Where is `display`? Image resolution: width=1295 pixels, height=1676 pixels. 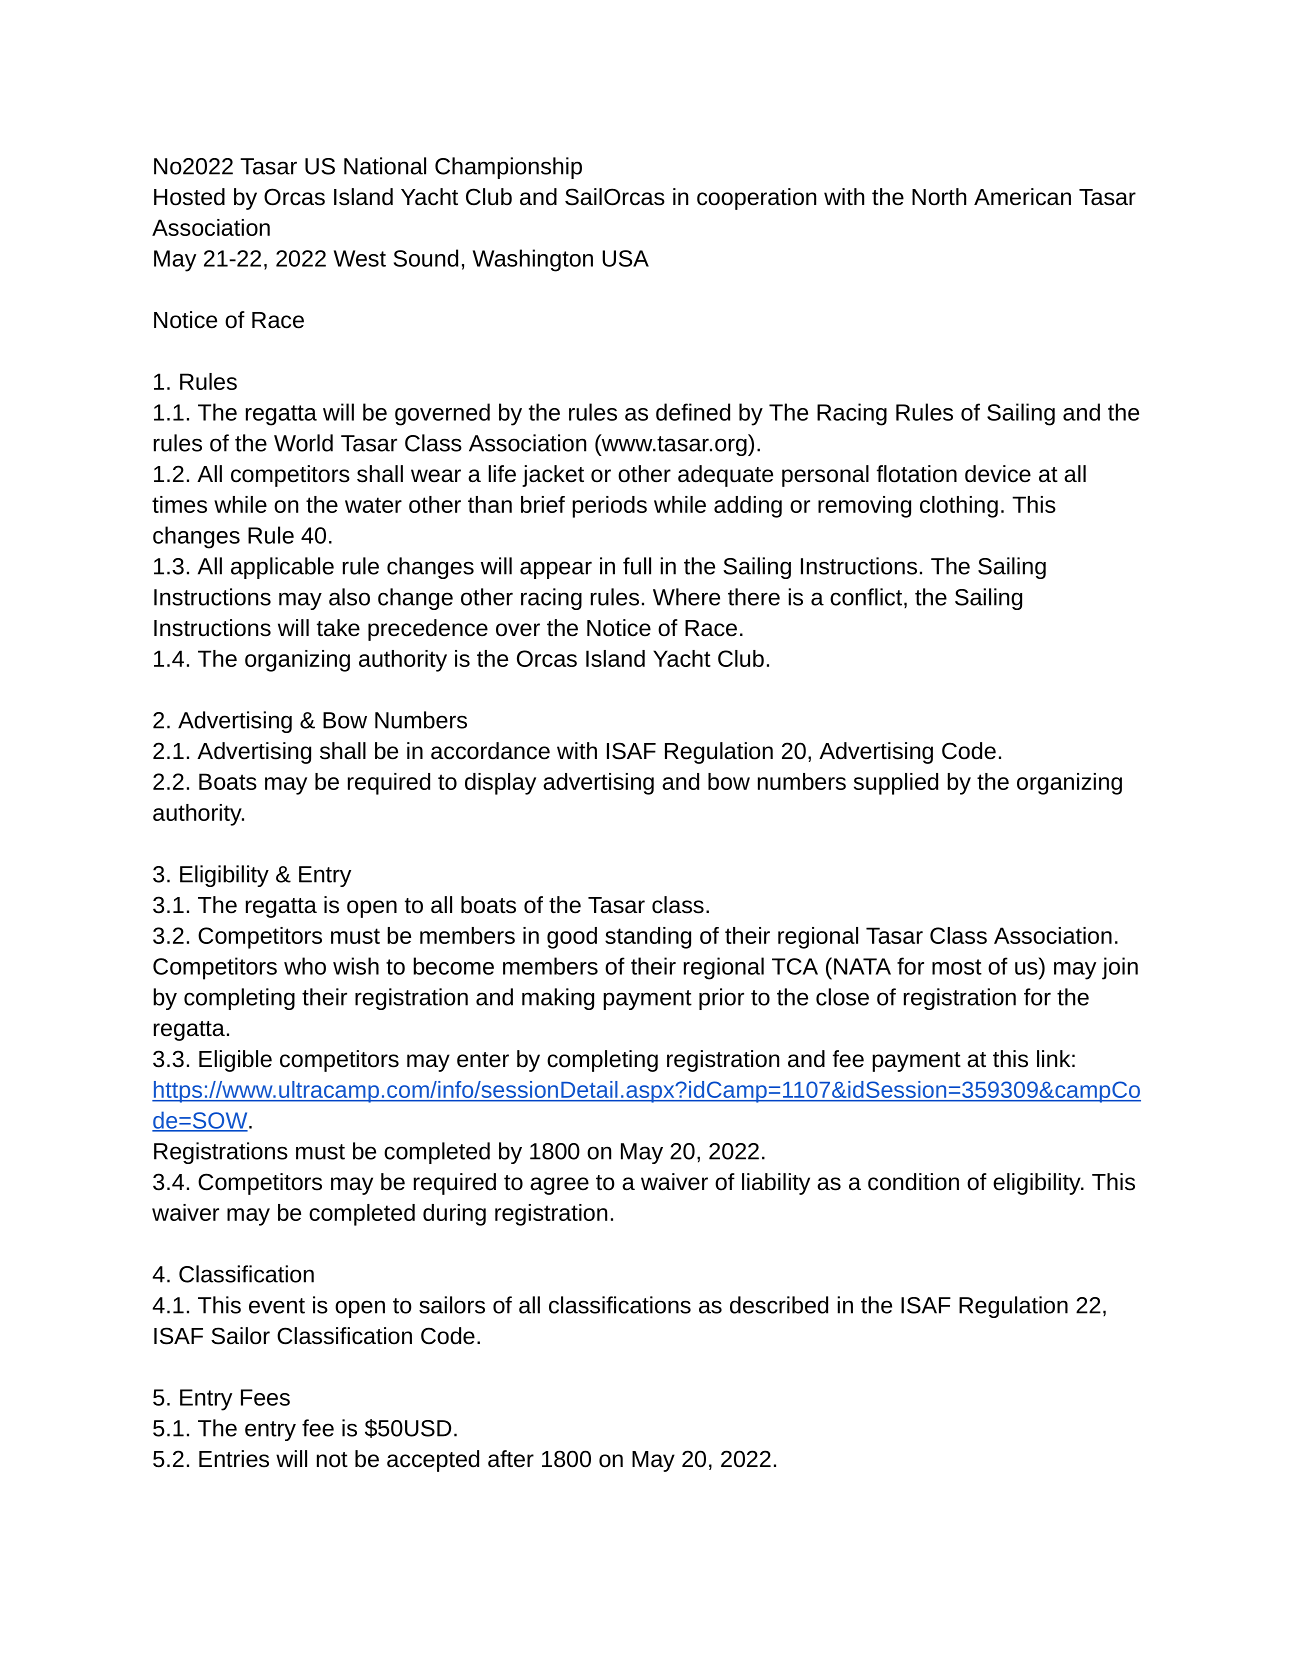 display is located at coordinates (500, 784).
